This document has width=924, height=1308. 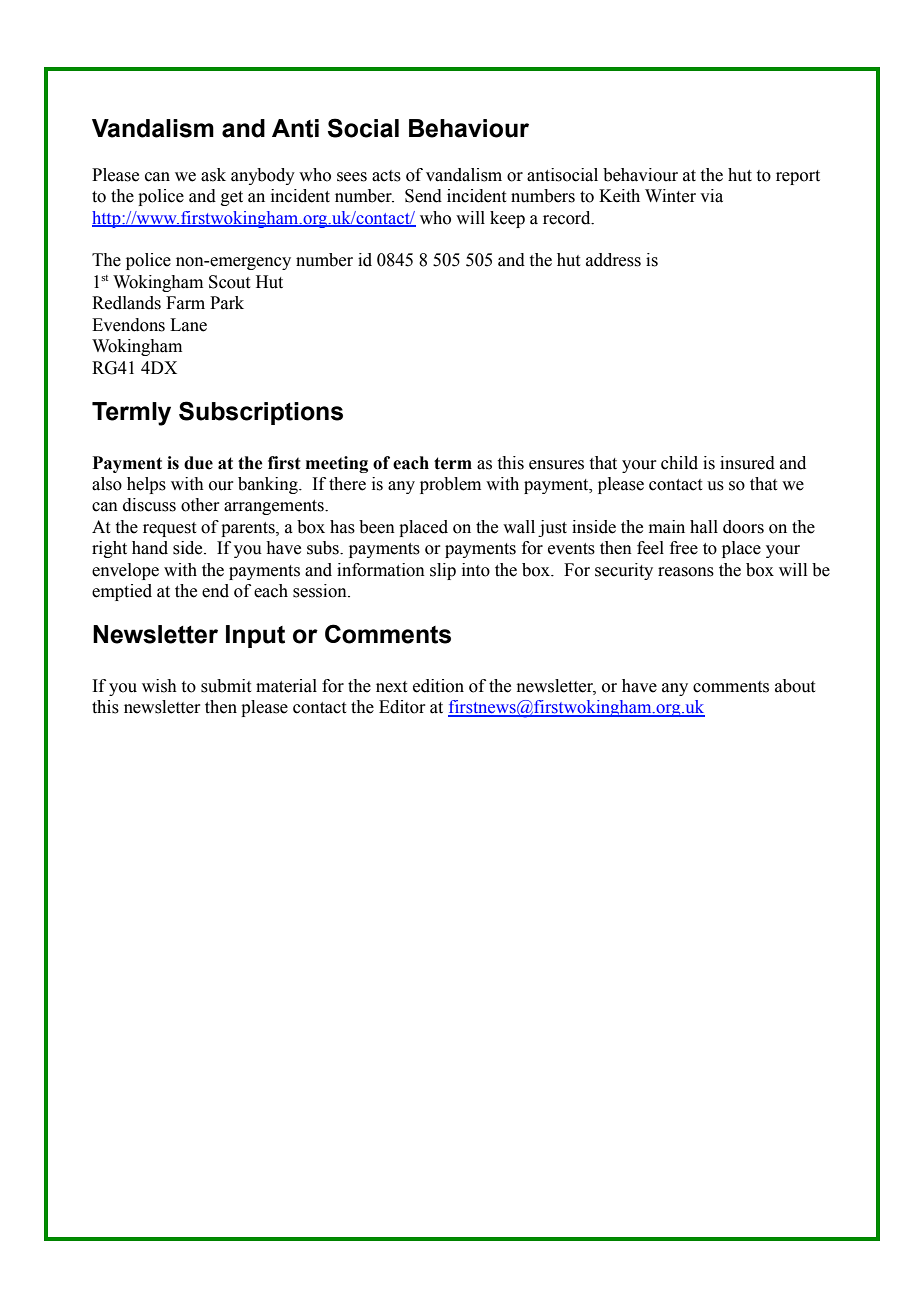 I want to click on due, so click(x=198, y=463).
